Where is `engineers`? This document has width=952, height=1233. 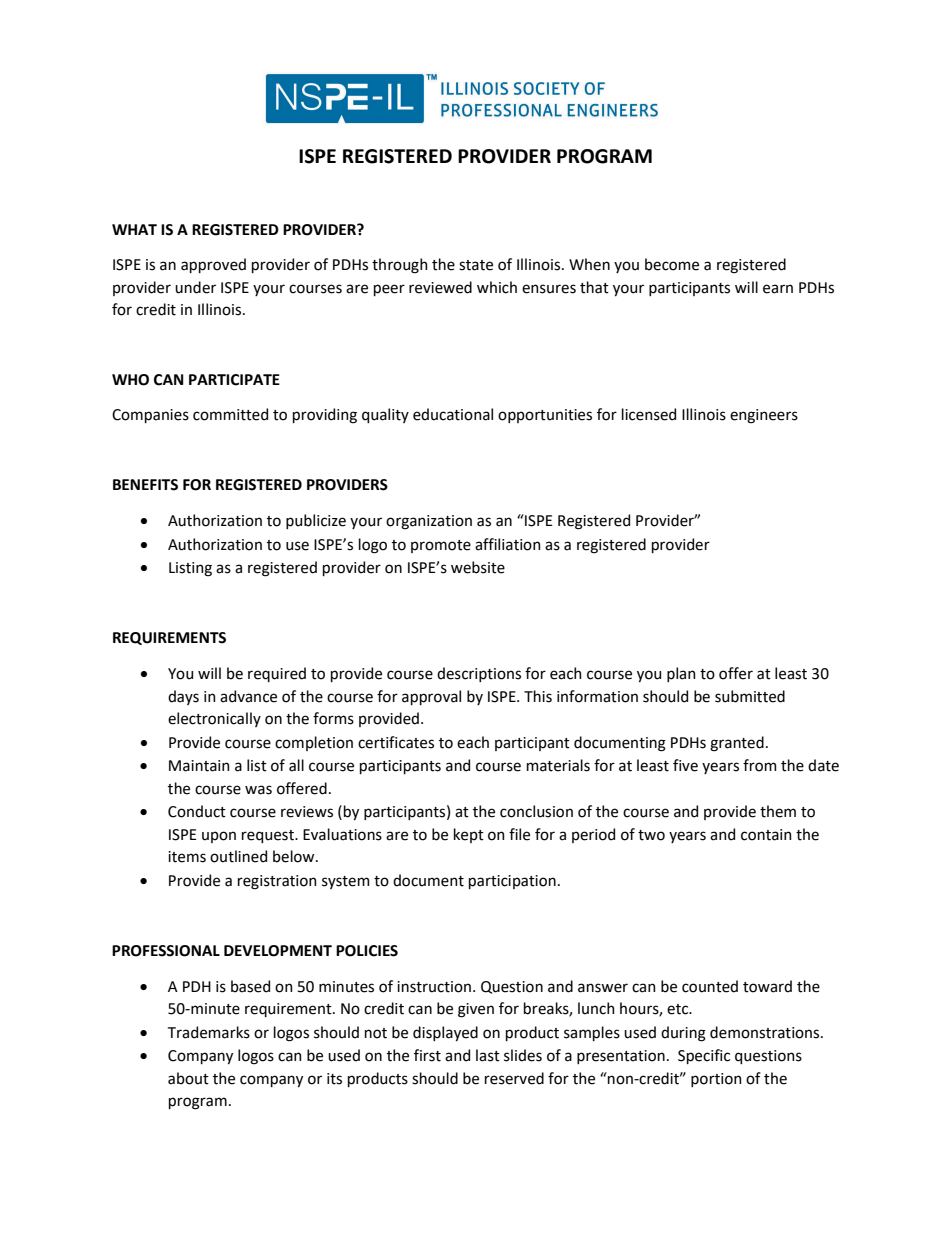 engineers is located at coordinates (764, 416).
